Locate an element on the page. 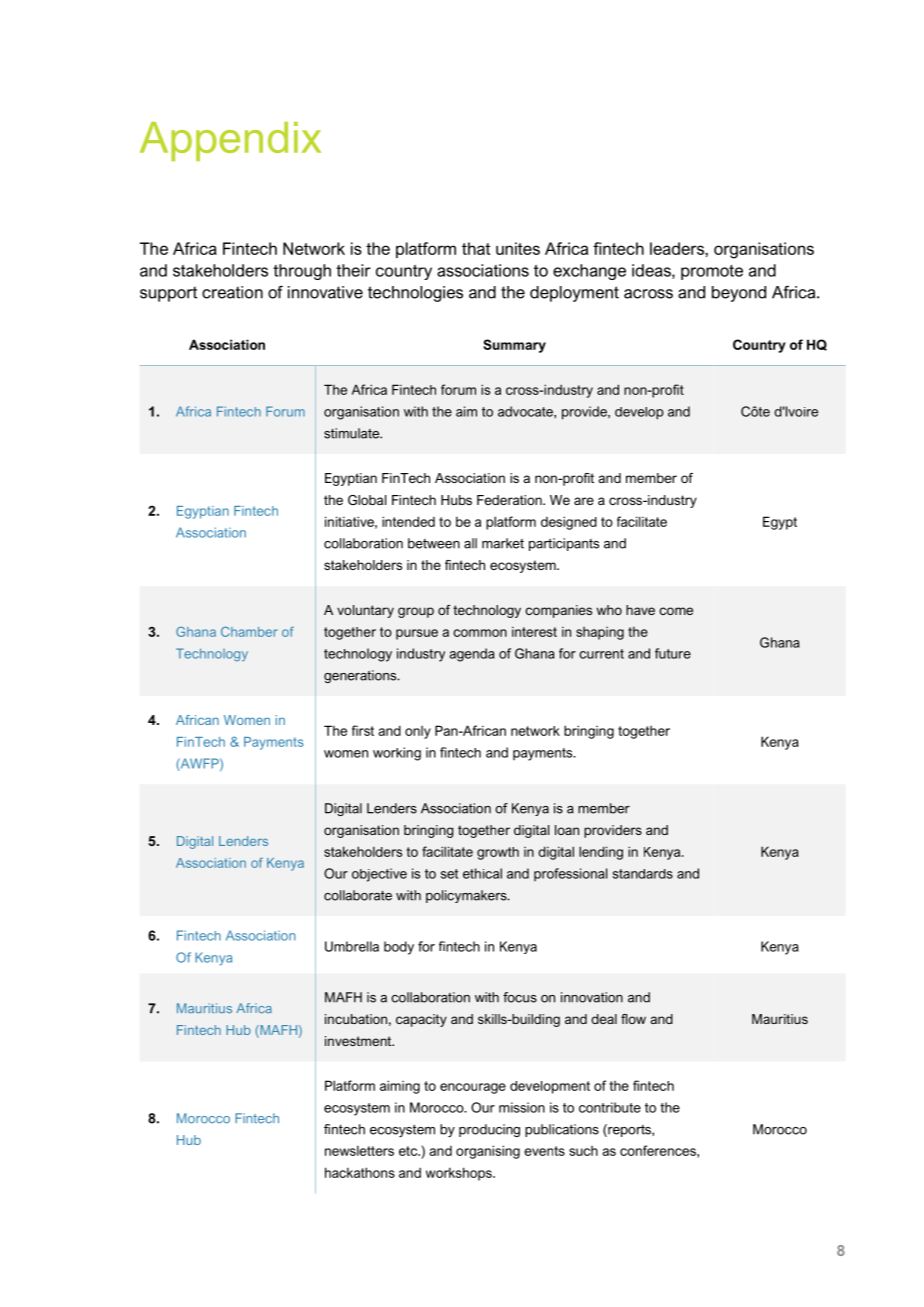 Image resolution: width=924 pixels, height=1307 pixels. agenda is located at coordinates (472, 655).
